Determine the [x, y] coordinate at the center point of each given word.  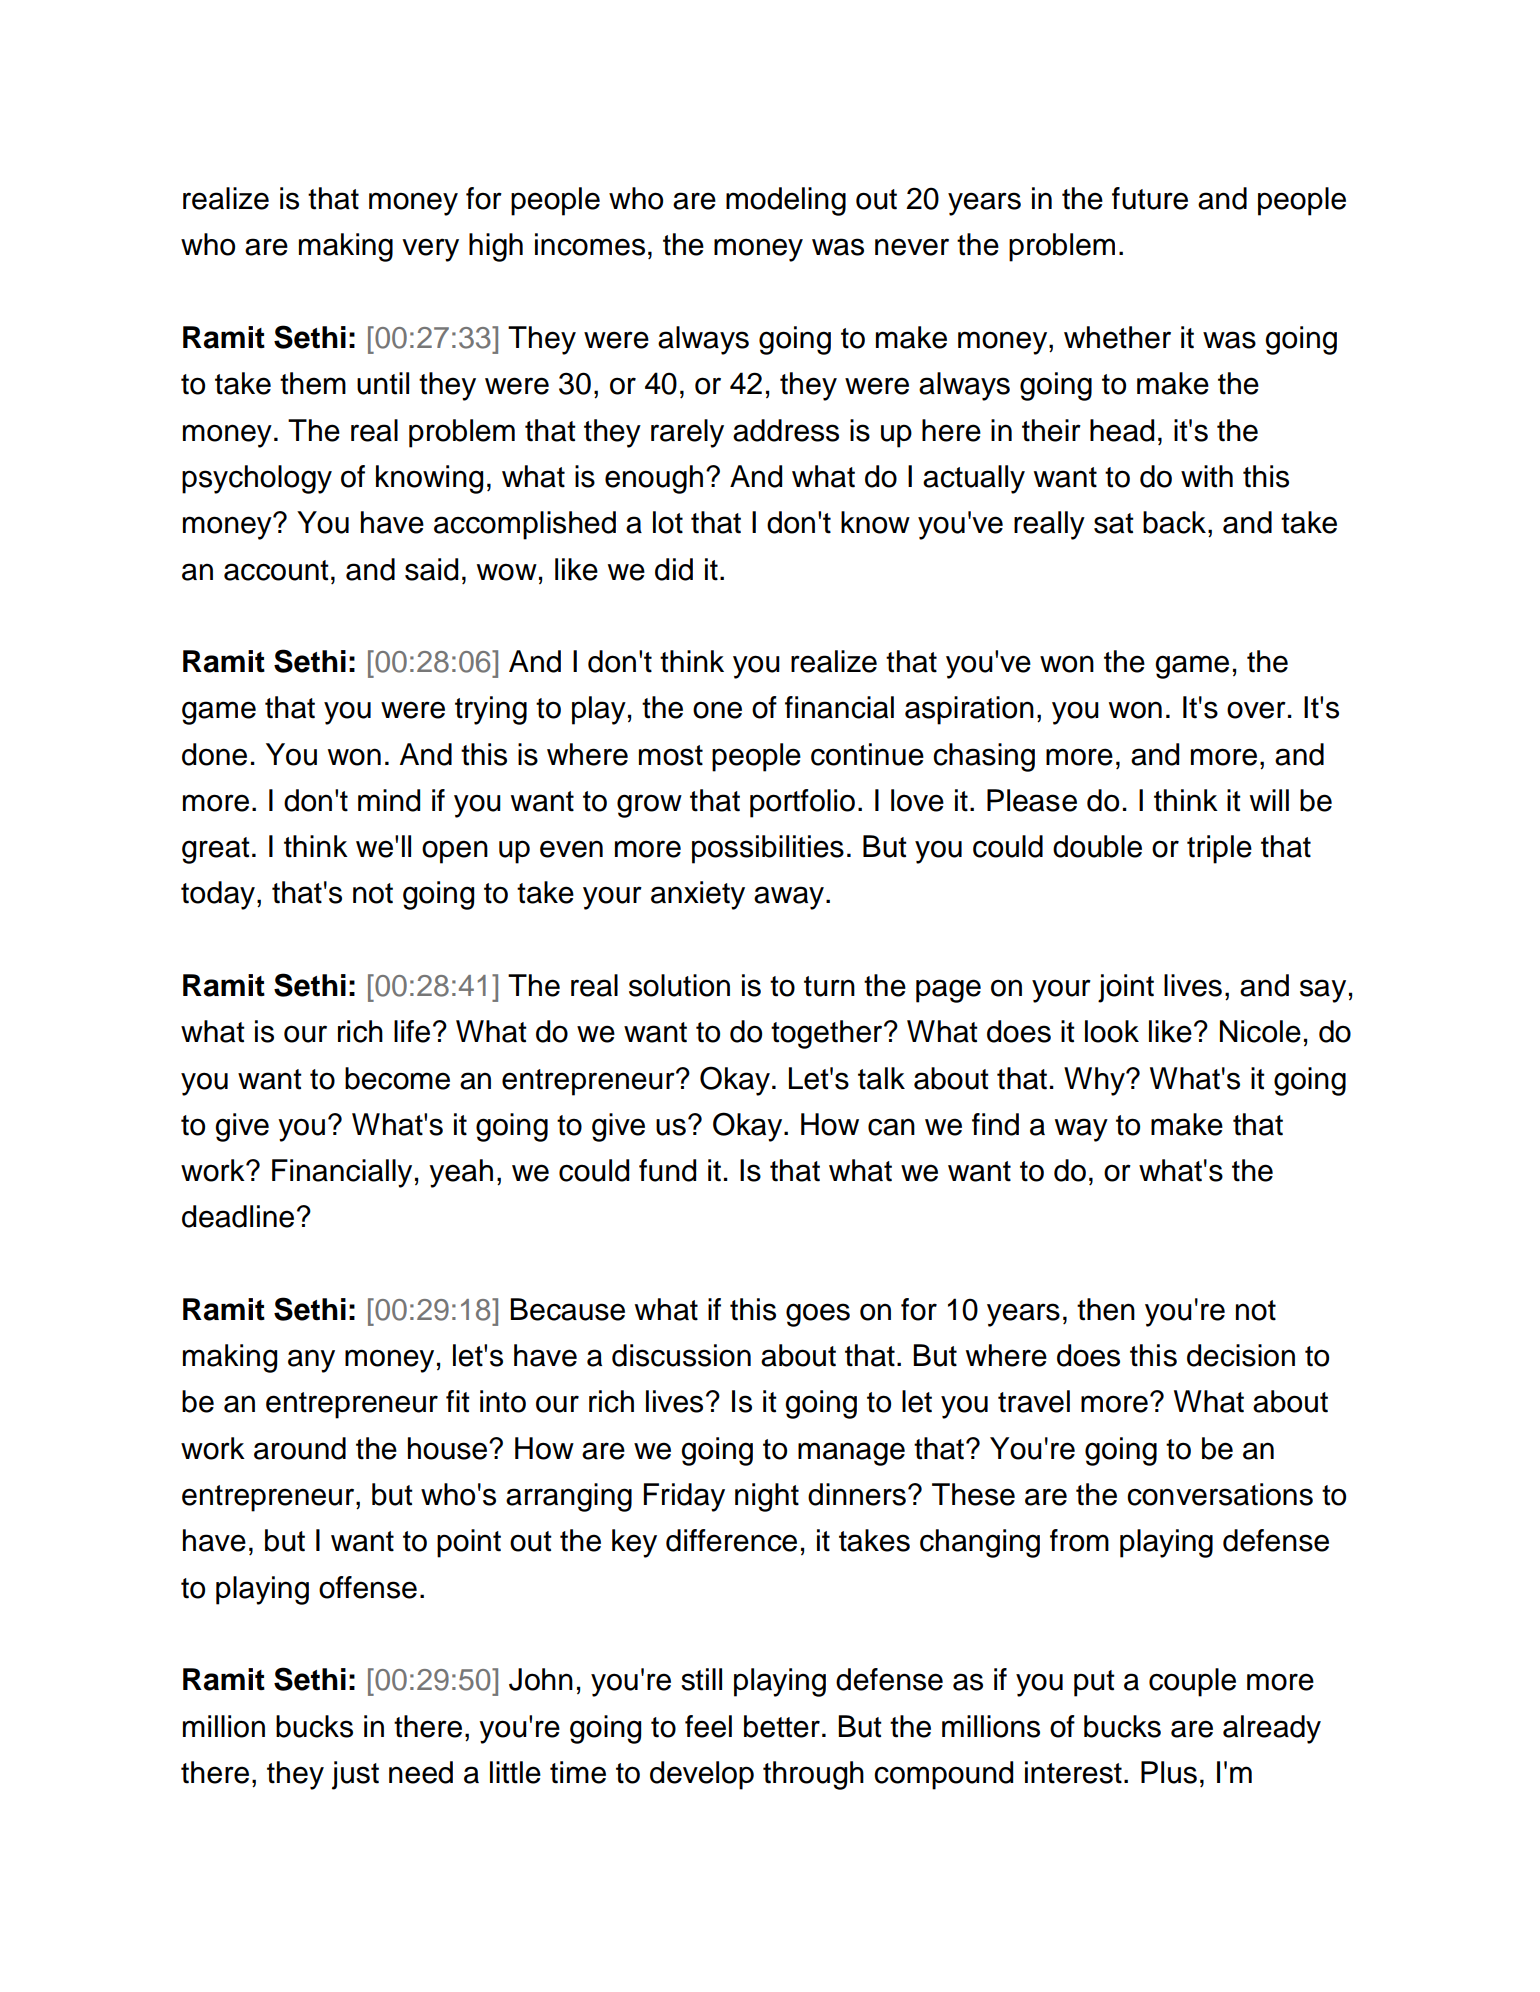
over [1256, 710]
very [430, 250]
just [355, 1775]
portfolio [802, 803]
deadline [238, 1216]
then [1106, 1309]
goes [818, 1315]
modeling [786, 201]
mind [389, 800]
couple [1192, 1682]
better [782, 1726]
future [1150, 198]
